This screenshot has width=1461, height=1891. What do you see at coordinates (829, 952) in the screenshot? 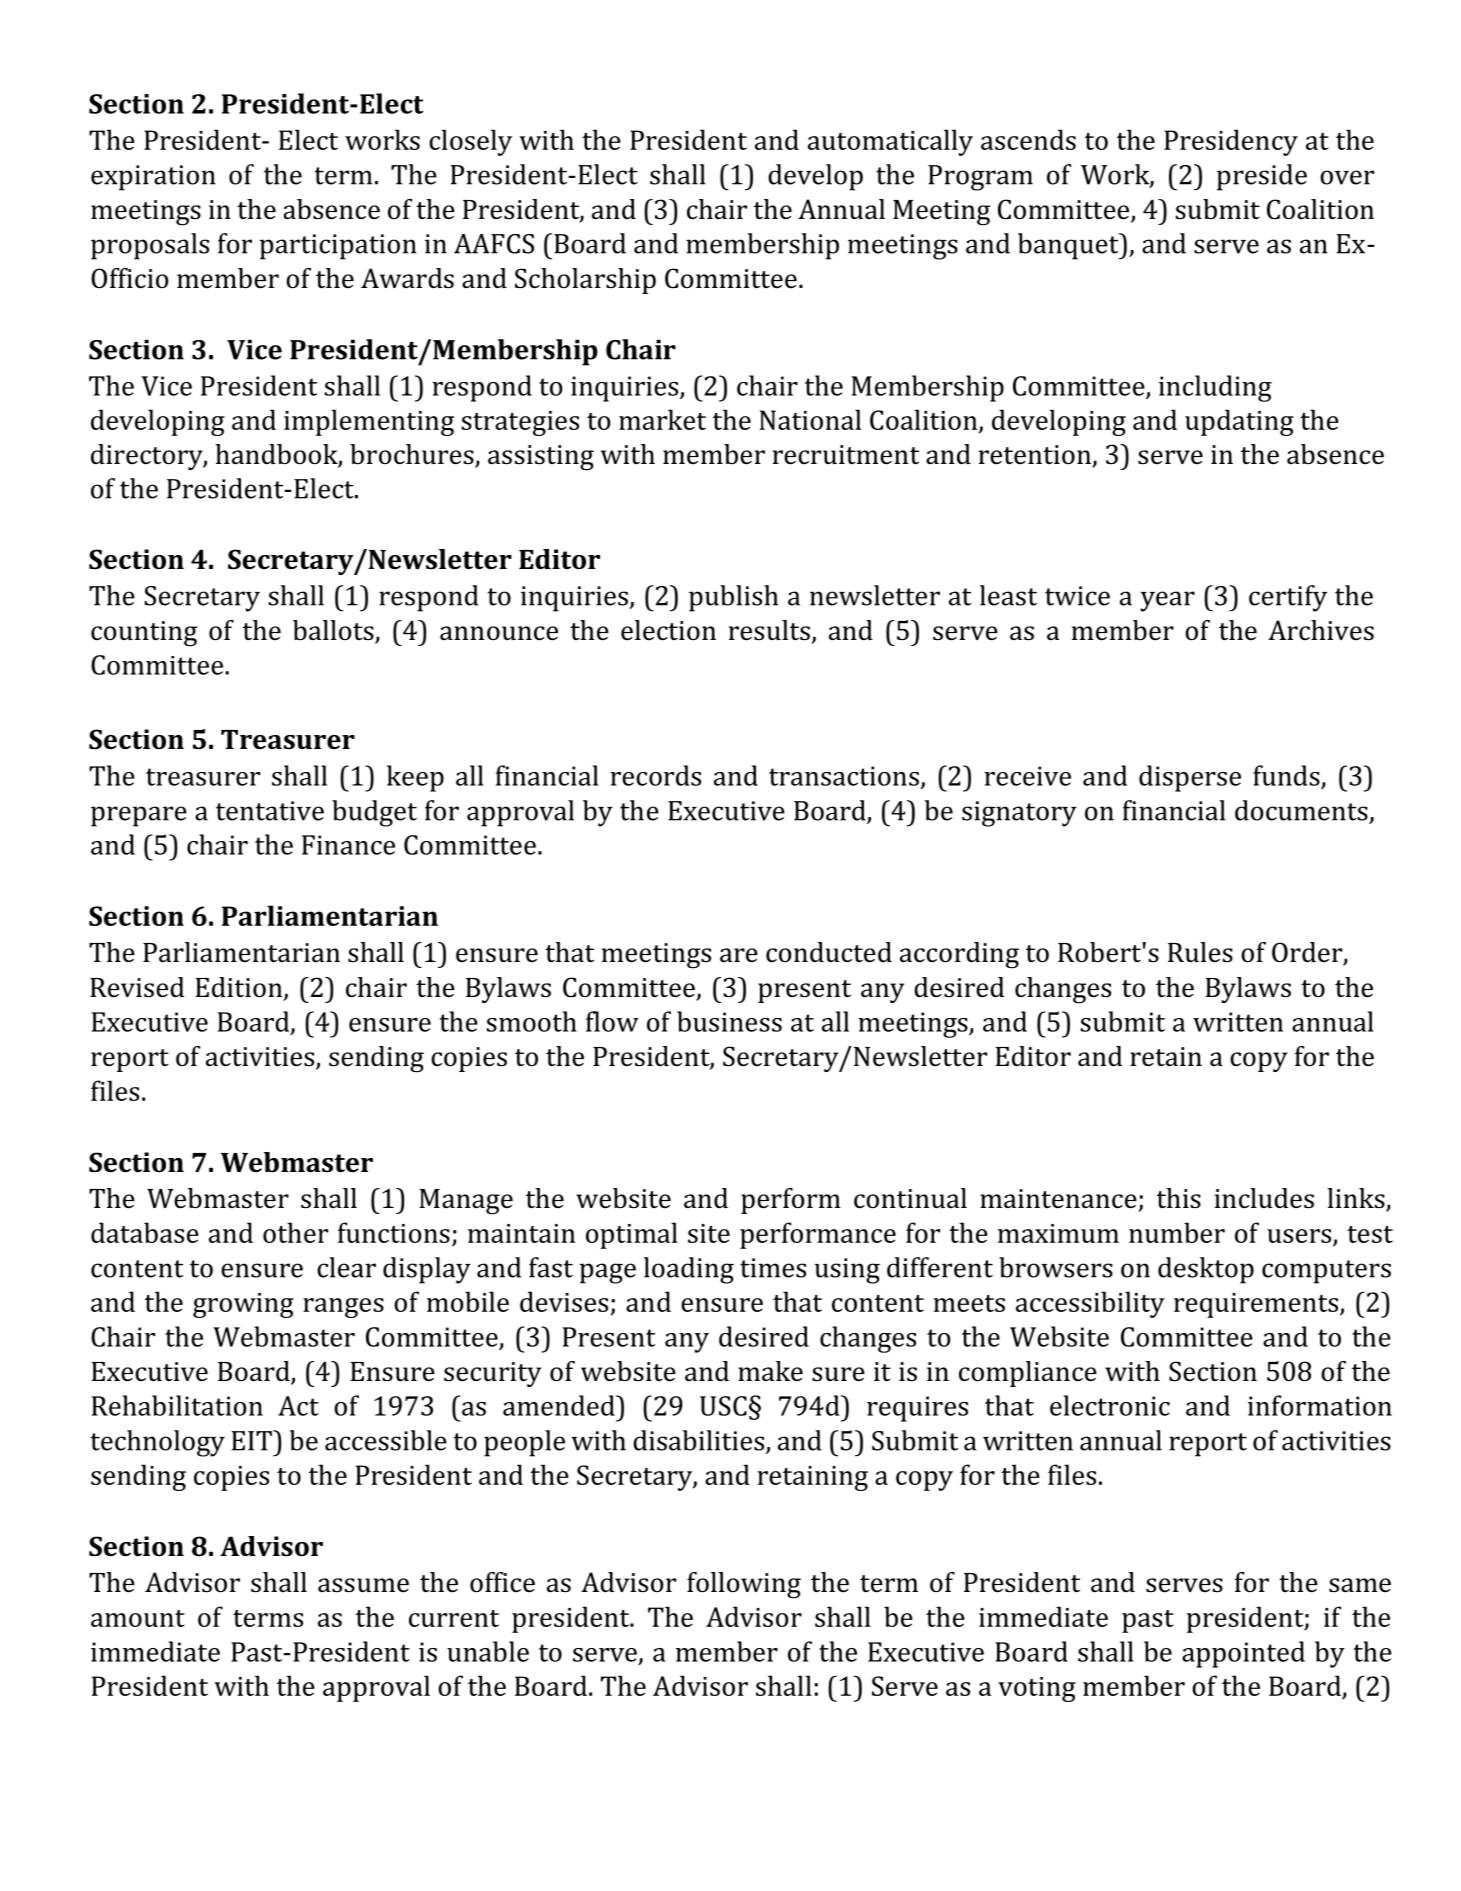
I see `conducted` at bounding box center [829, 952].
